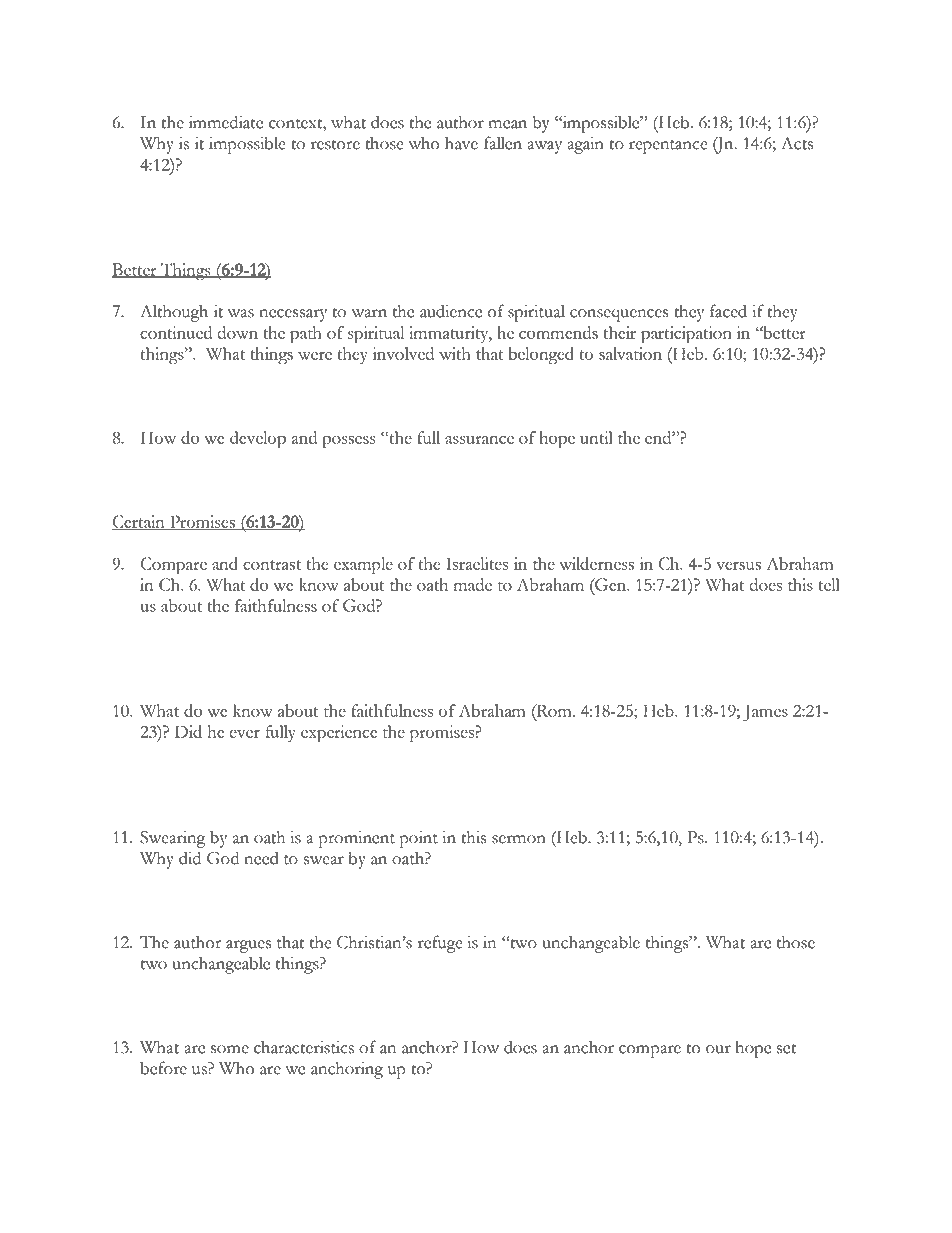 The width and height of the screenshot is (952, 1233). I want to click on versus, so click(738, 566).
